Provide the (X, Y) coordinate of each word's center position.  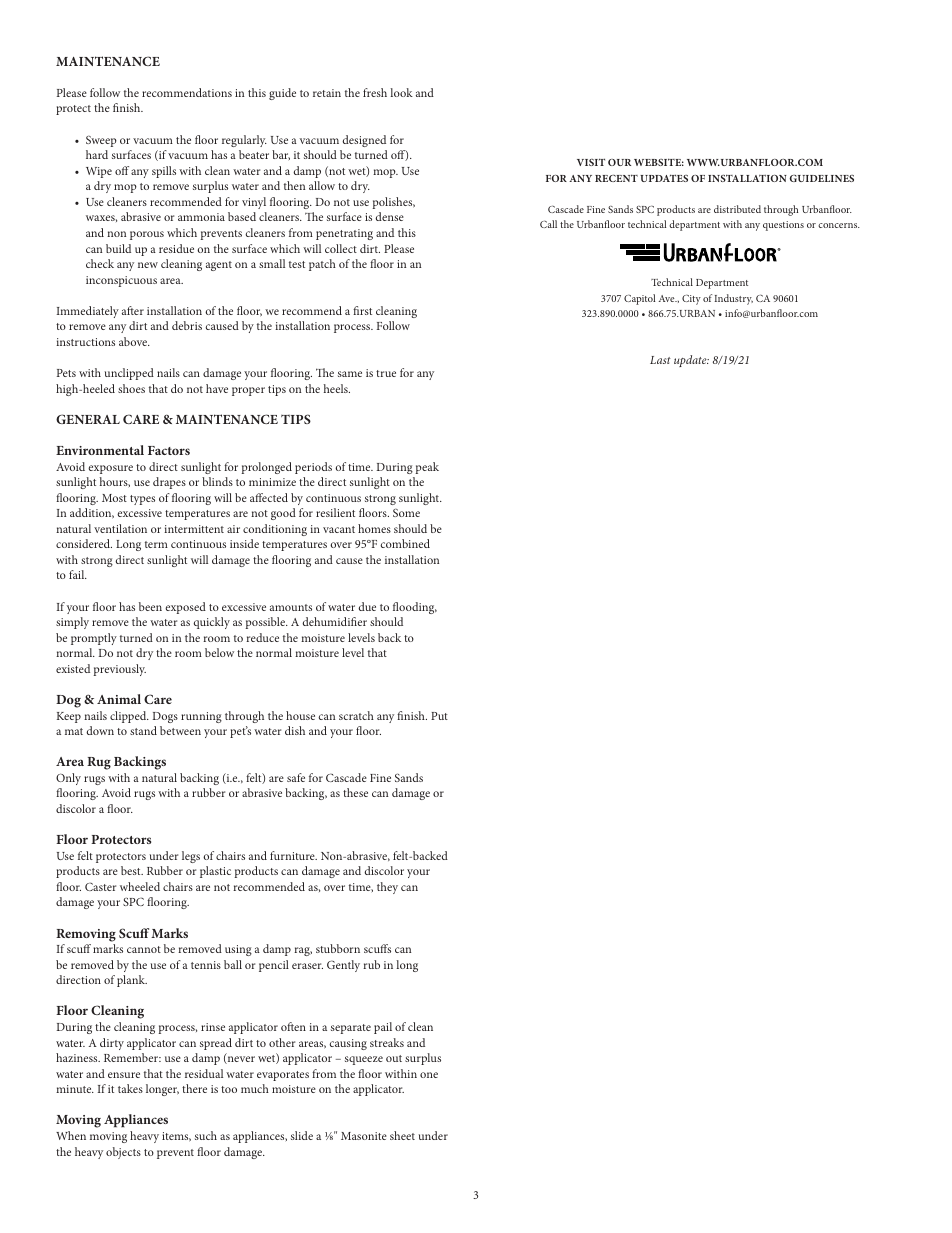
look (401, 92)
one (429, 1075)
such (206, 1135)
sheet (402, 1135)
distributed (737, 209)
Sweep (101, 141)
